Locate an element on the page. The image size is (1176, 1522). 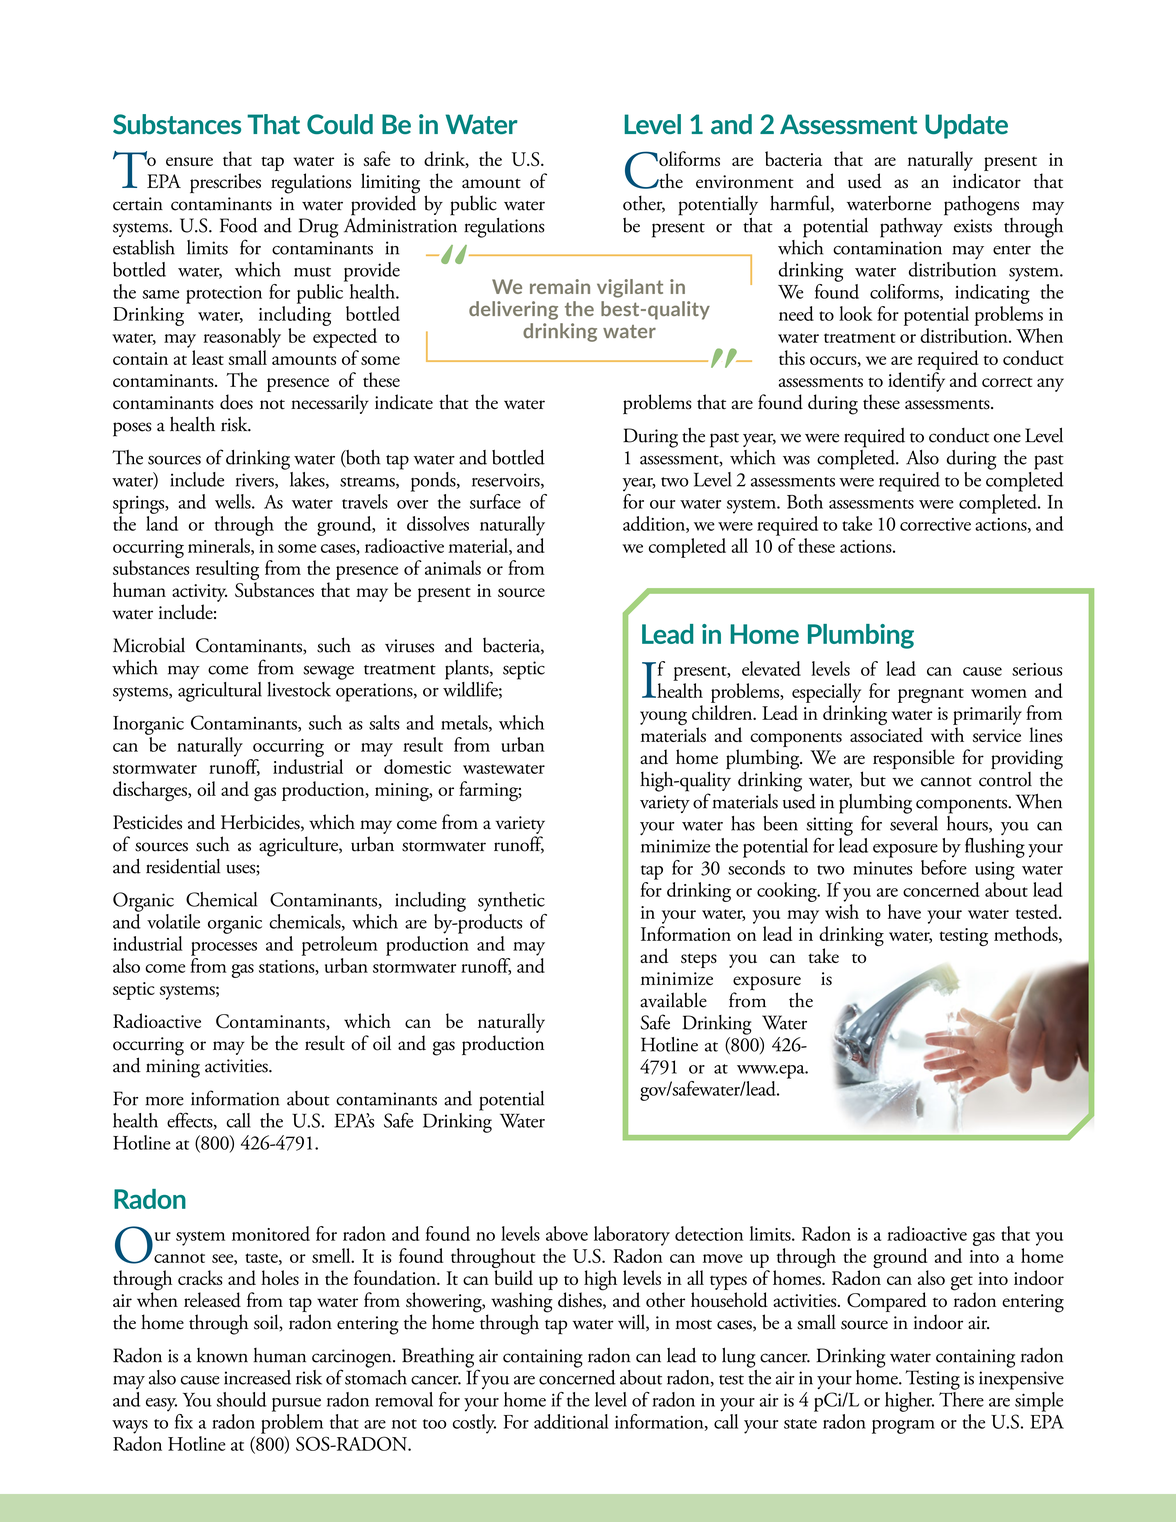
dishes is located at coordinates (581, 1299).
